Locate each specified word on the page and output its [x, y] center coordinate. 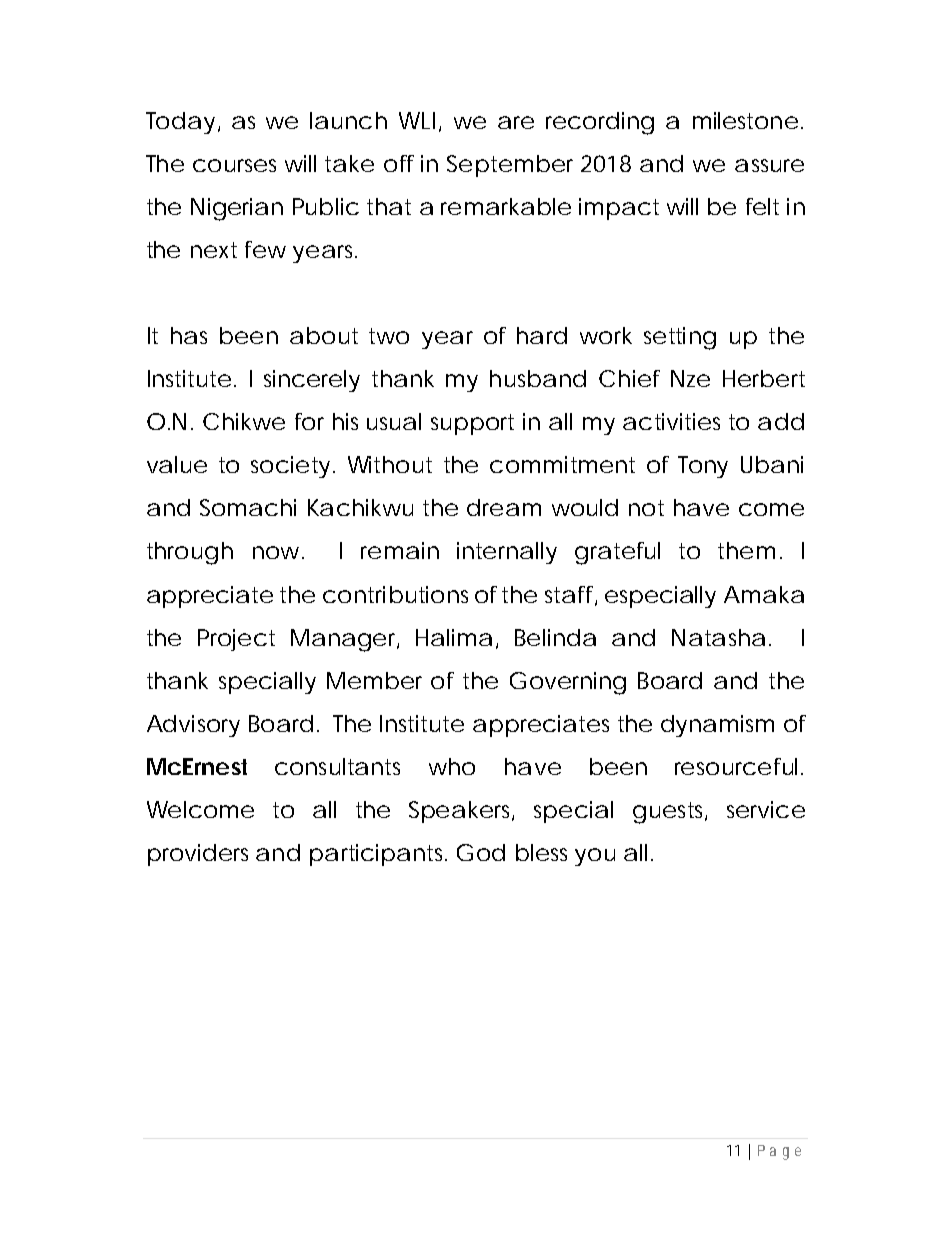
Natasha [718, 637]
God [481, 852]
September [510, 166]
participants [378, 855]
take [349, 163]
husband [538, 378]
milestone [745, 120]
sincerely [312, 381]
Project [236, 640]
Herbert [764, 378]
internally [507, 553]
